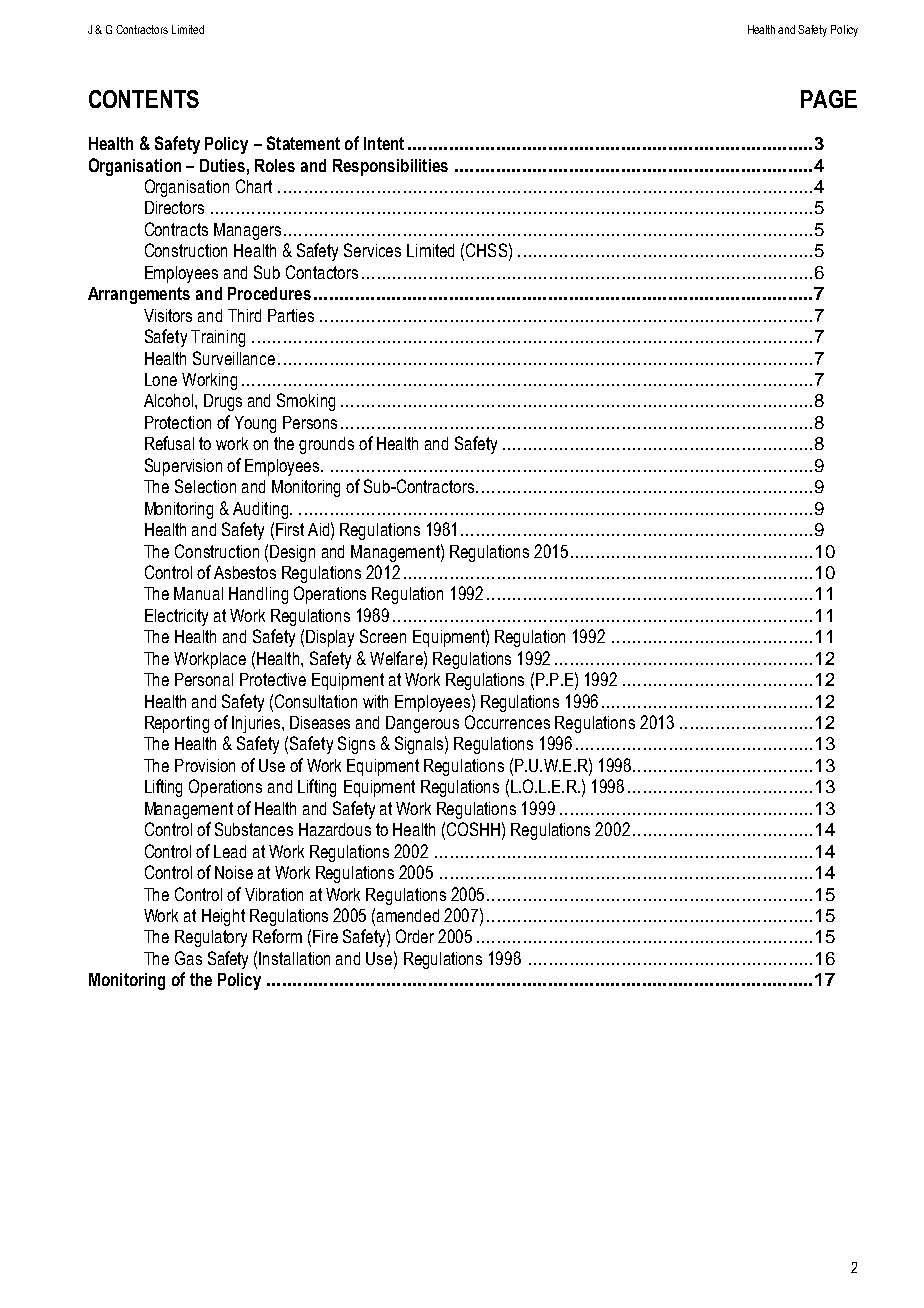 This image has width=924, height=1308. Describe the element at coordinates (829, 99) in the image. I see `PAGE` at that location.
